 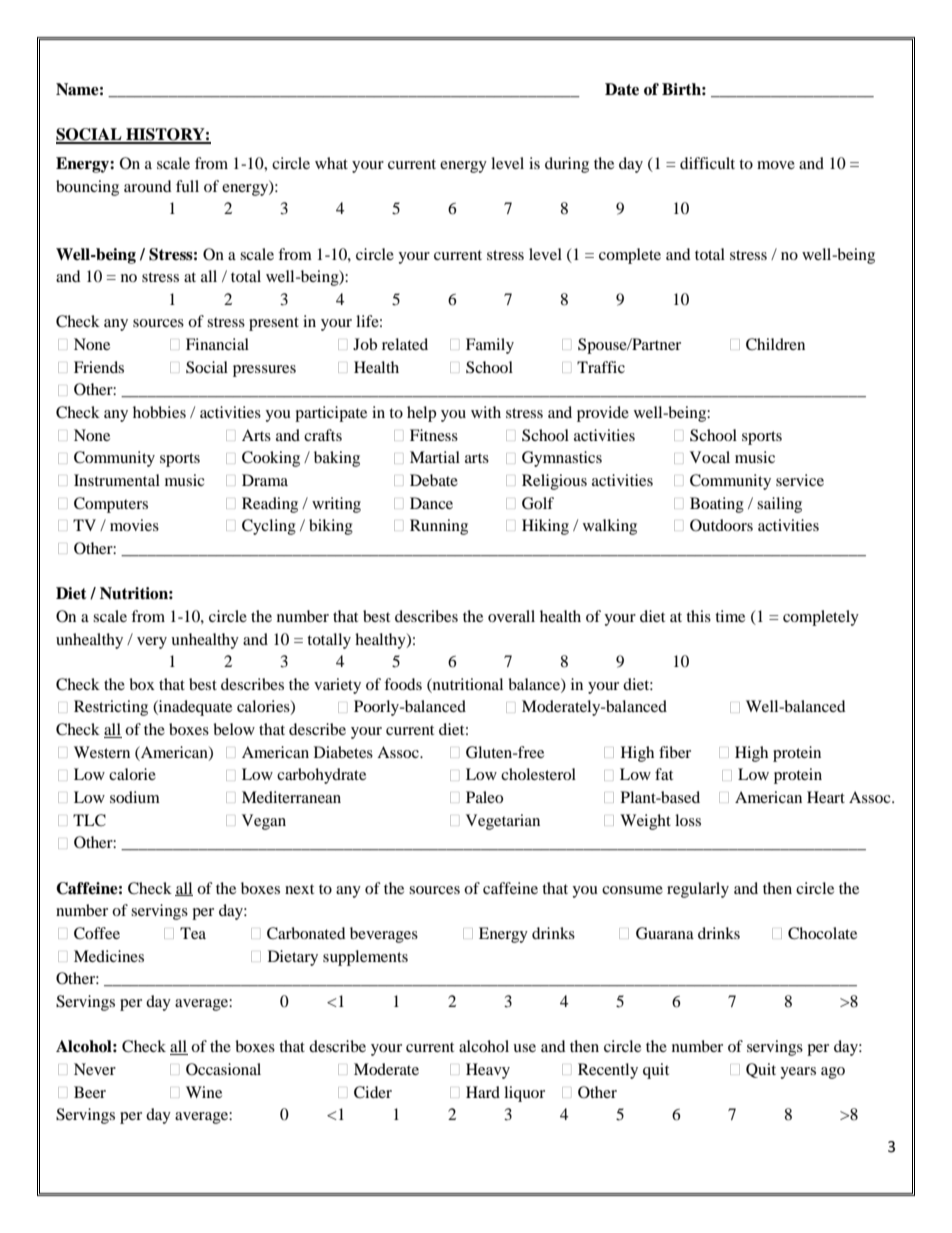 What do you see at coordinates (730, 616) in the document?
I see `time` at bounding box center [730, 616].
